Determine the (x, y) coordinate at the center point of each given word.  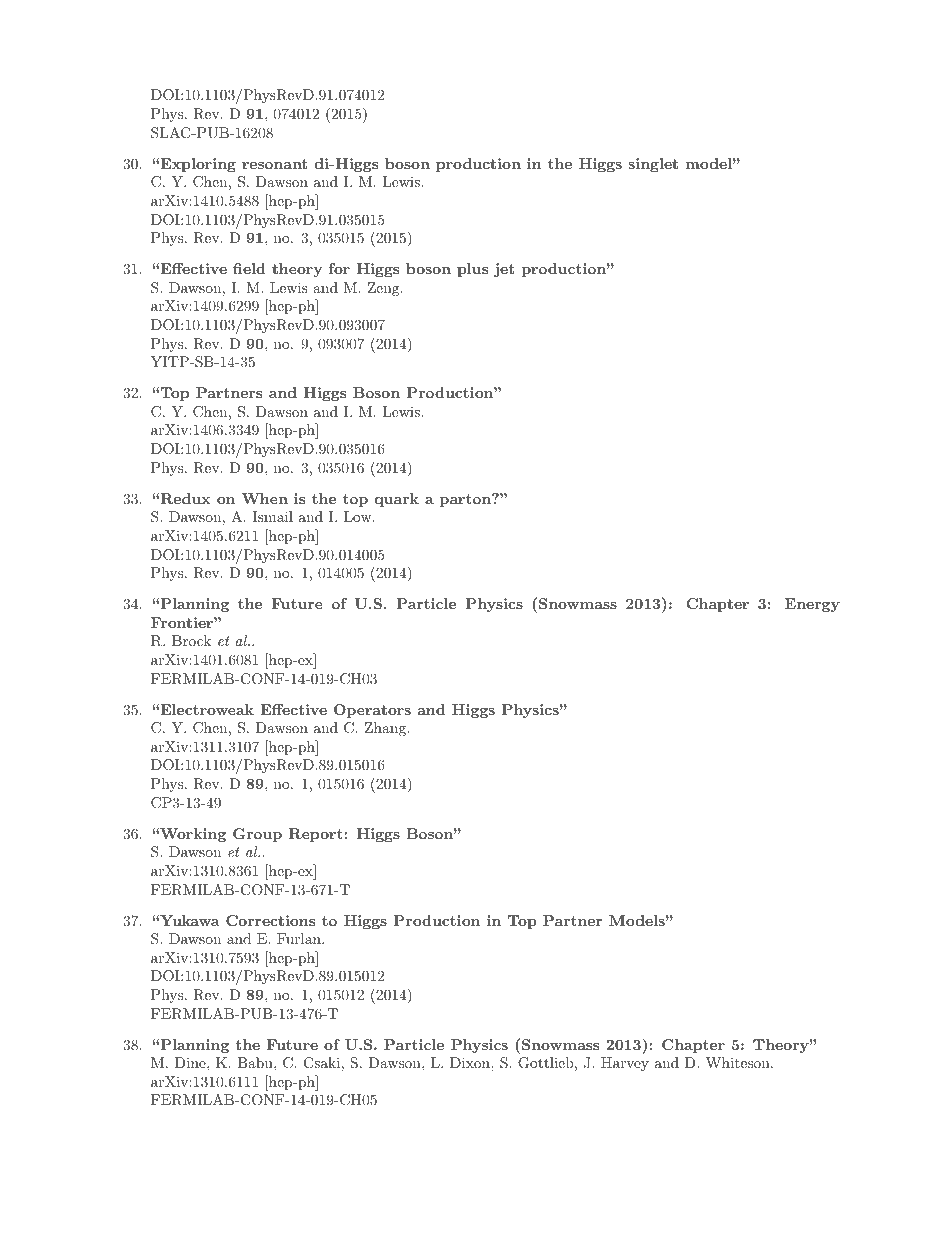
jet (504, 270)
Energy (812, 605)
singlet (653, 165)
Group (257, 835)
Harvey (625, 1064)
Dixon (471, 1062)
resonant (274, 164)
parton (466, 500)
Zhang (386, 729)
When (265, 498)
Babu (256, 1062)
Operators (372, 711)
